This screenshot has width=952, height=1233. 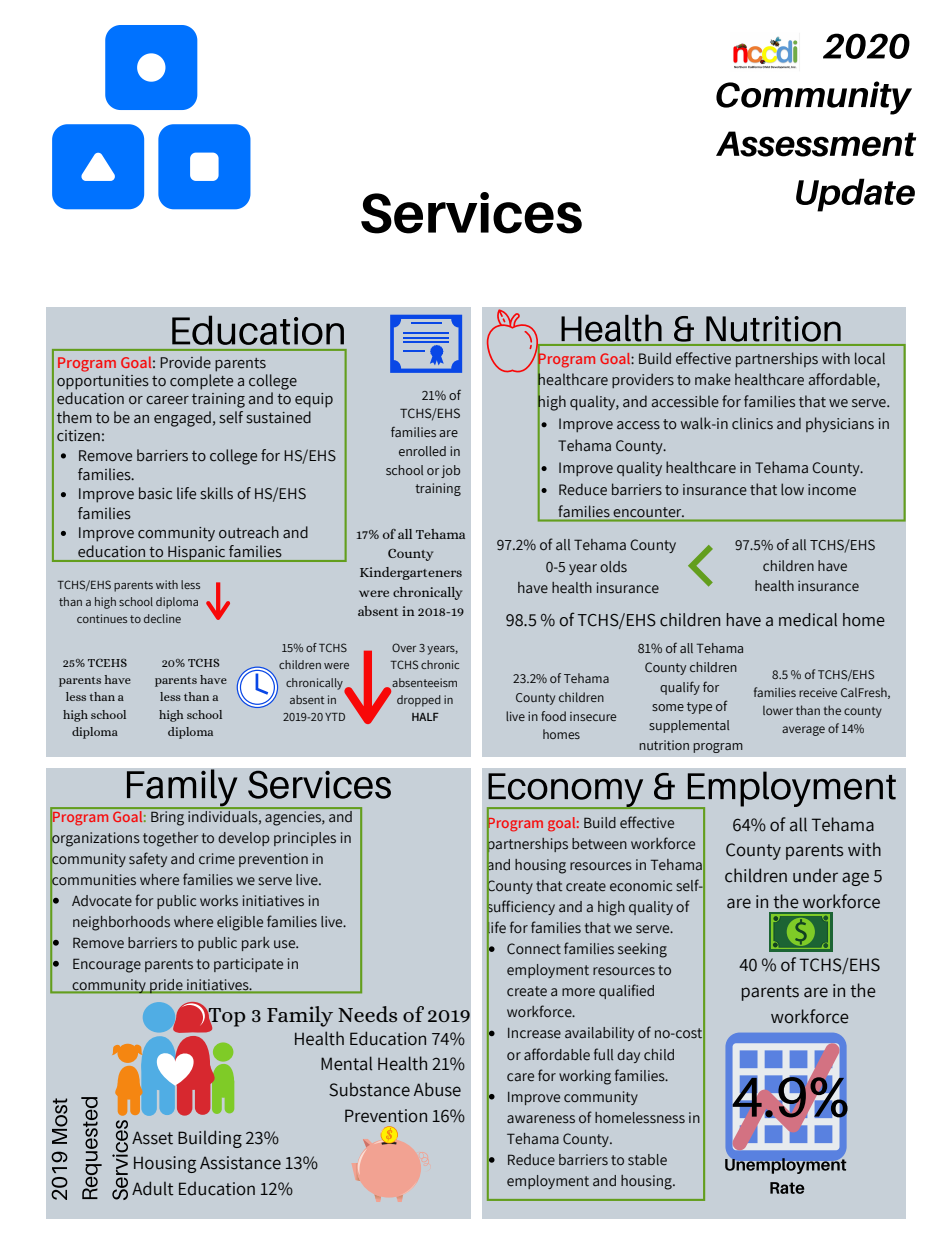 I want to click on decline, so click(x=162, y=618).
